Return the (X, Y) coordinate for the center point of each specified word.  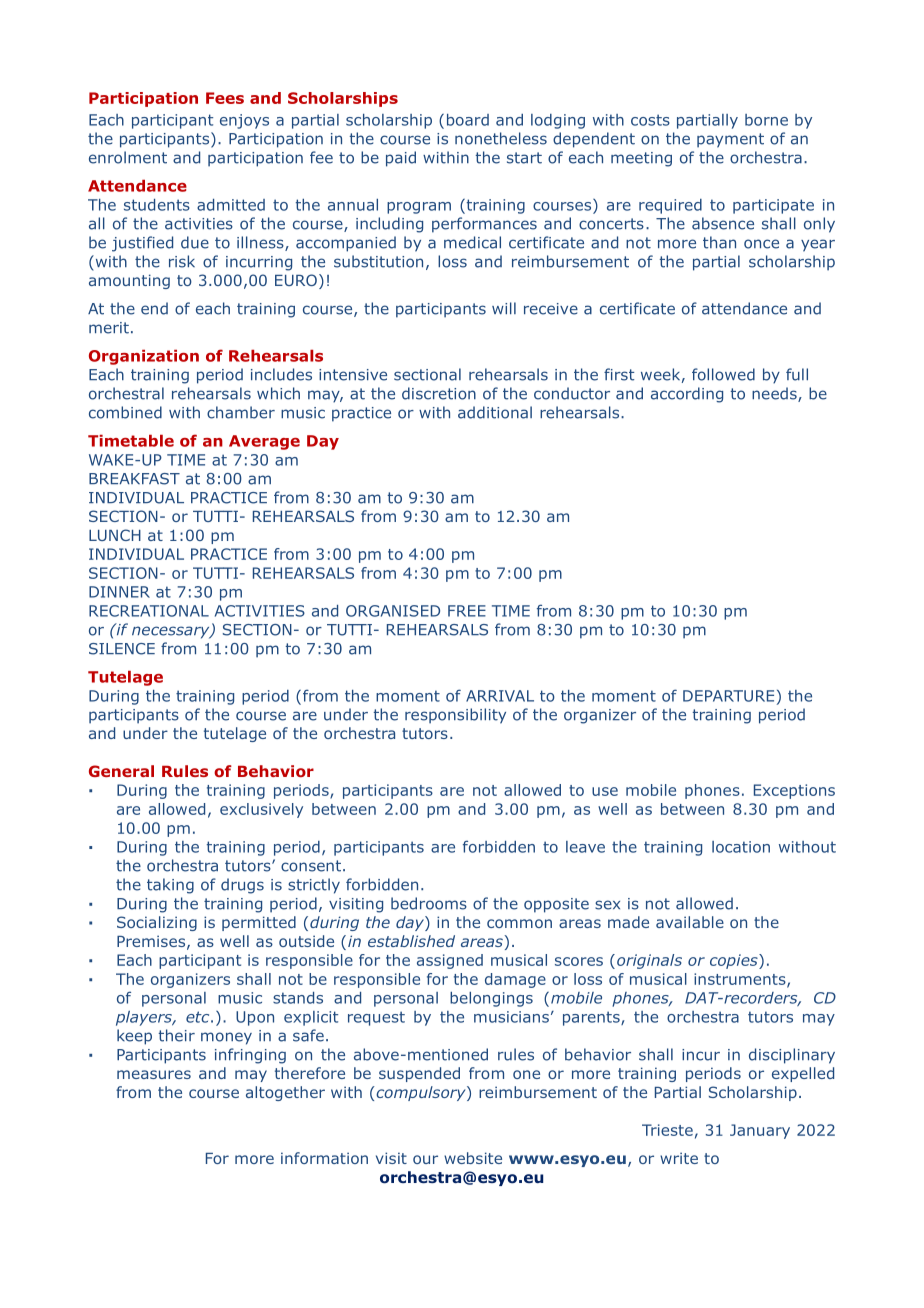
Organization (144, 357)
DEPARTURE (728, 696)
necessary (172, 632)
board (468, 120)
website (473, 1158)
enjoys (244, 121)
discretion (439, 393)
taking (170, 886)
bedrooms (429, 903)
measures (154, 1074)
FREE (467, 611)
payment (730, 140)
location (741, 847)
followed (723, 374)
